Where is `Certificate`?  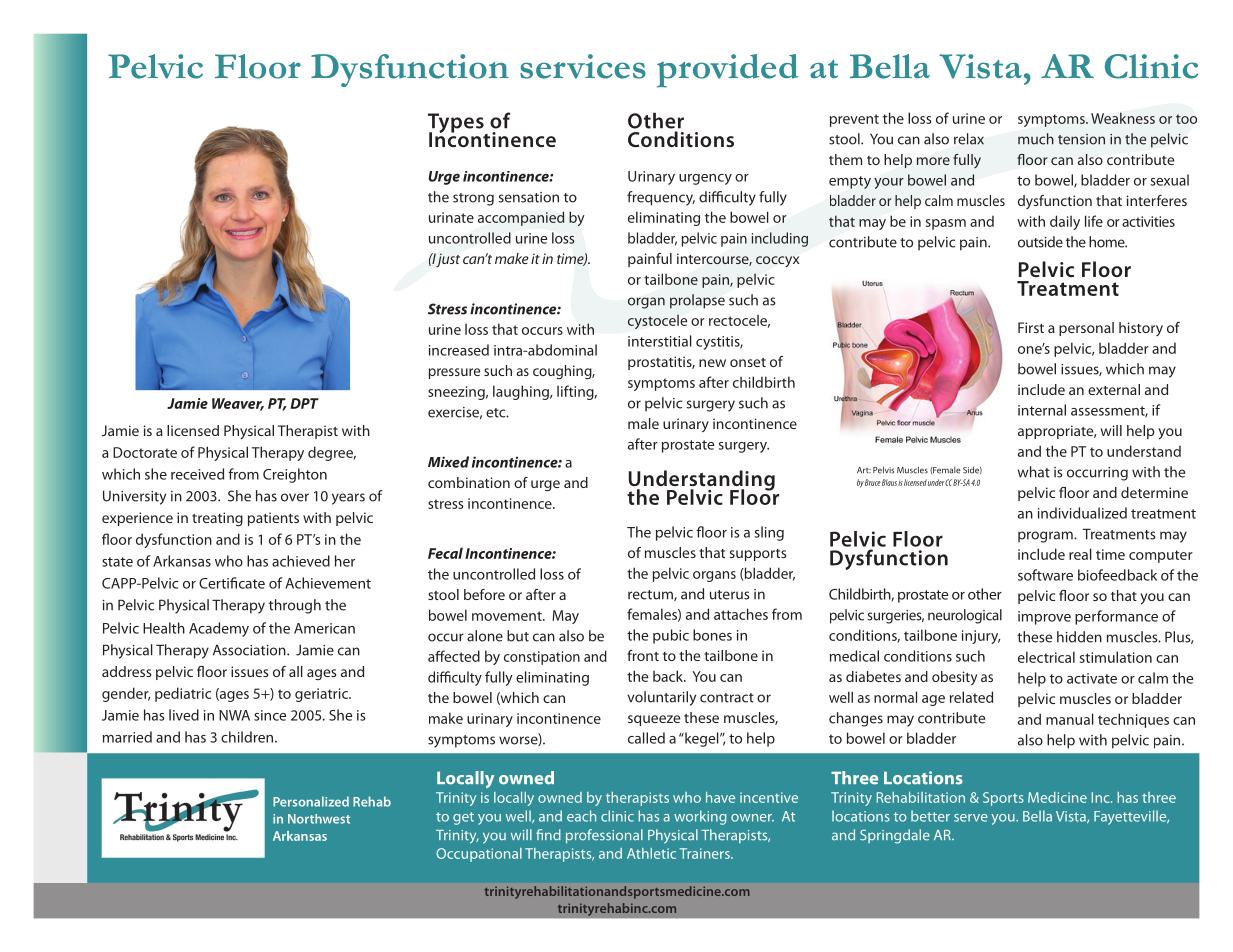 Certificate is located at coordinates (232, 583).
